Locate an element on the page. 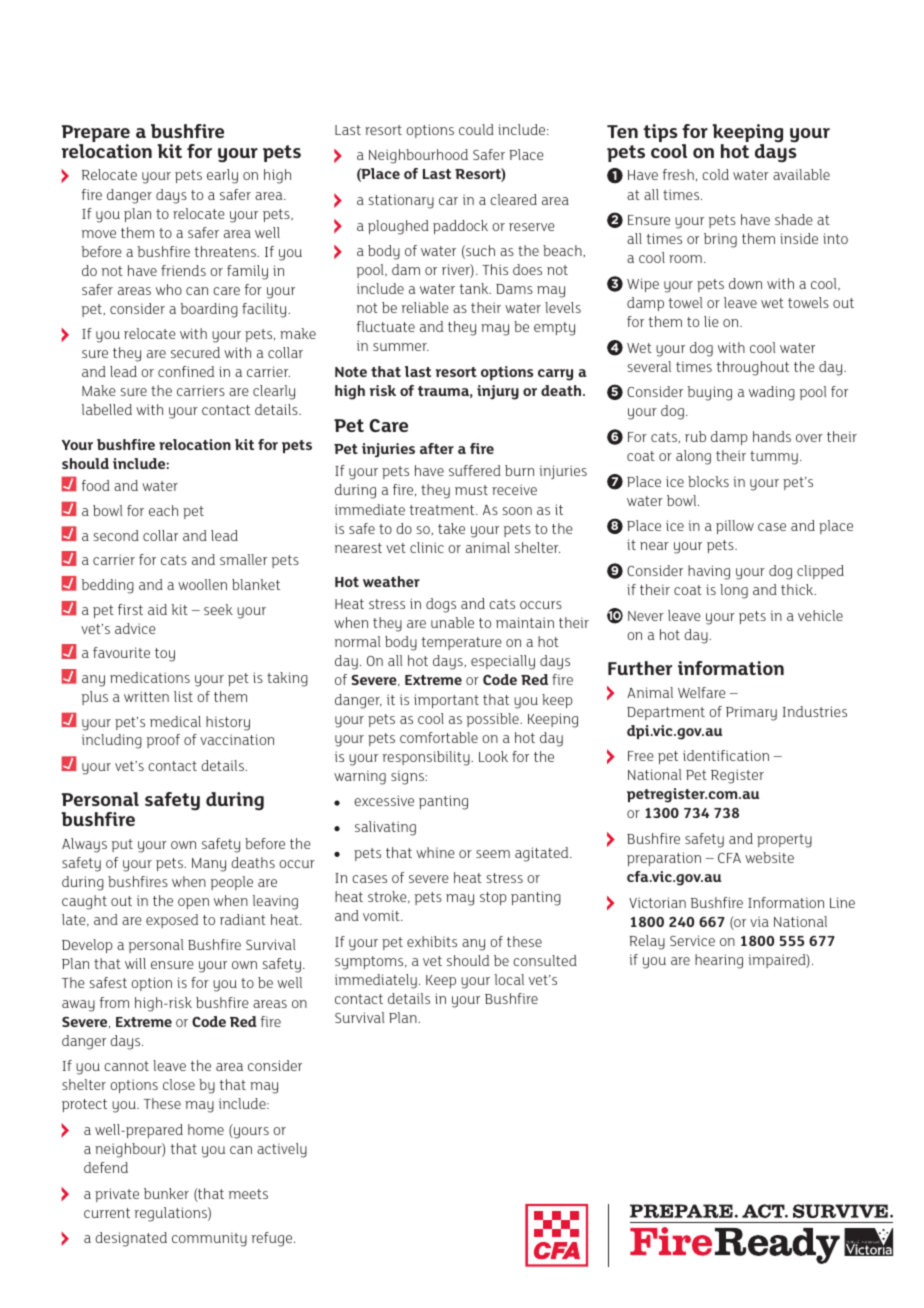 This page has height=1308, width=924. bunker is located at coordinates (166, 1193).
